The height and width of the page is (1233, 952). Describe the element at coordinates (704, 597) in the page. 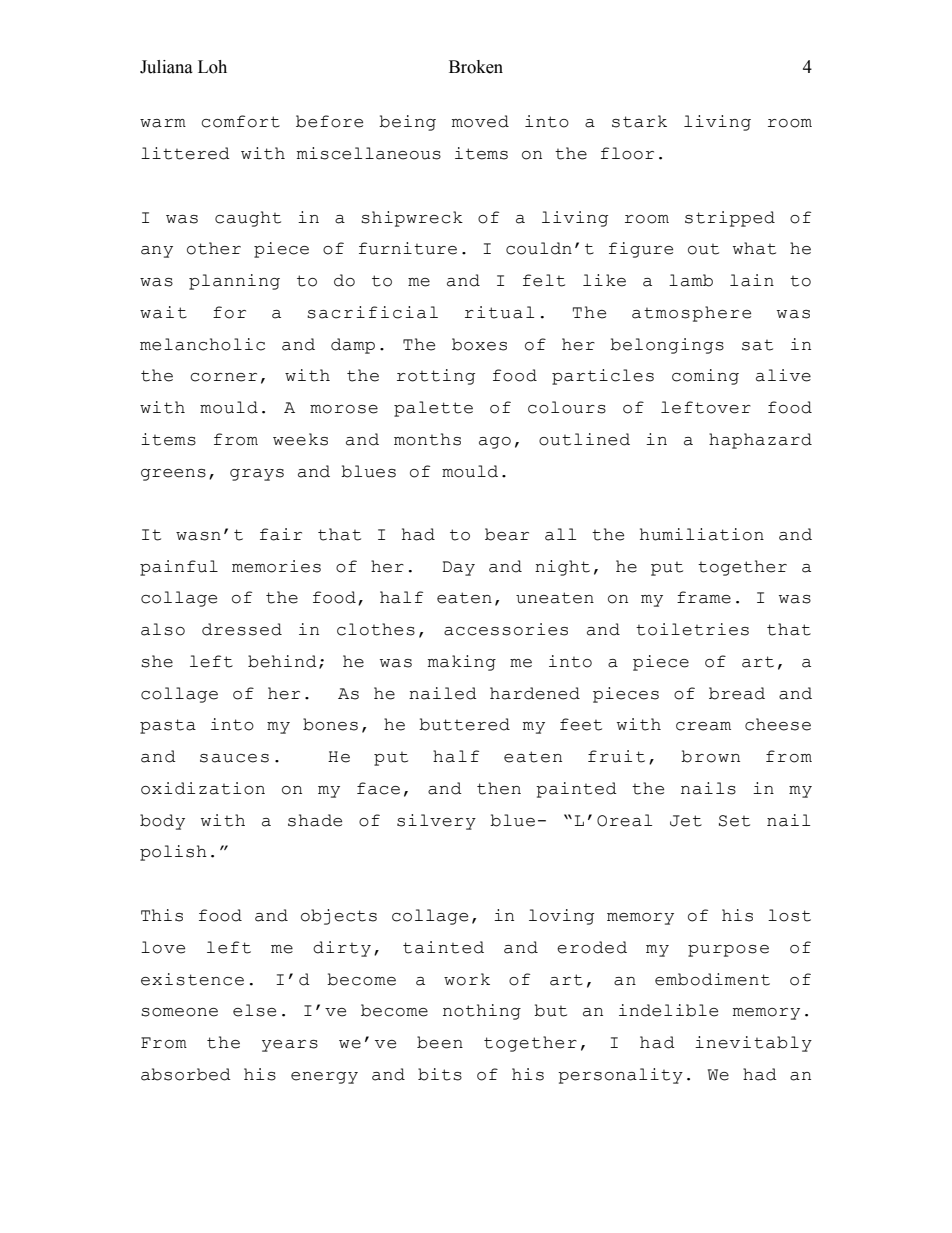

I see `frame` at that location.
